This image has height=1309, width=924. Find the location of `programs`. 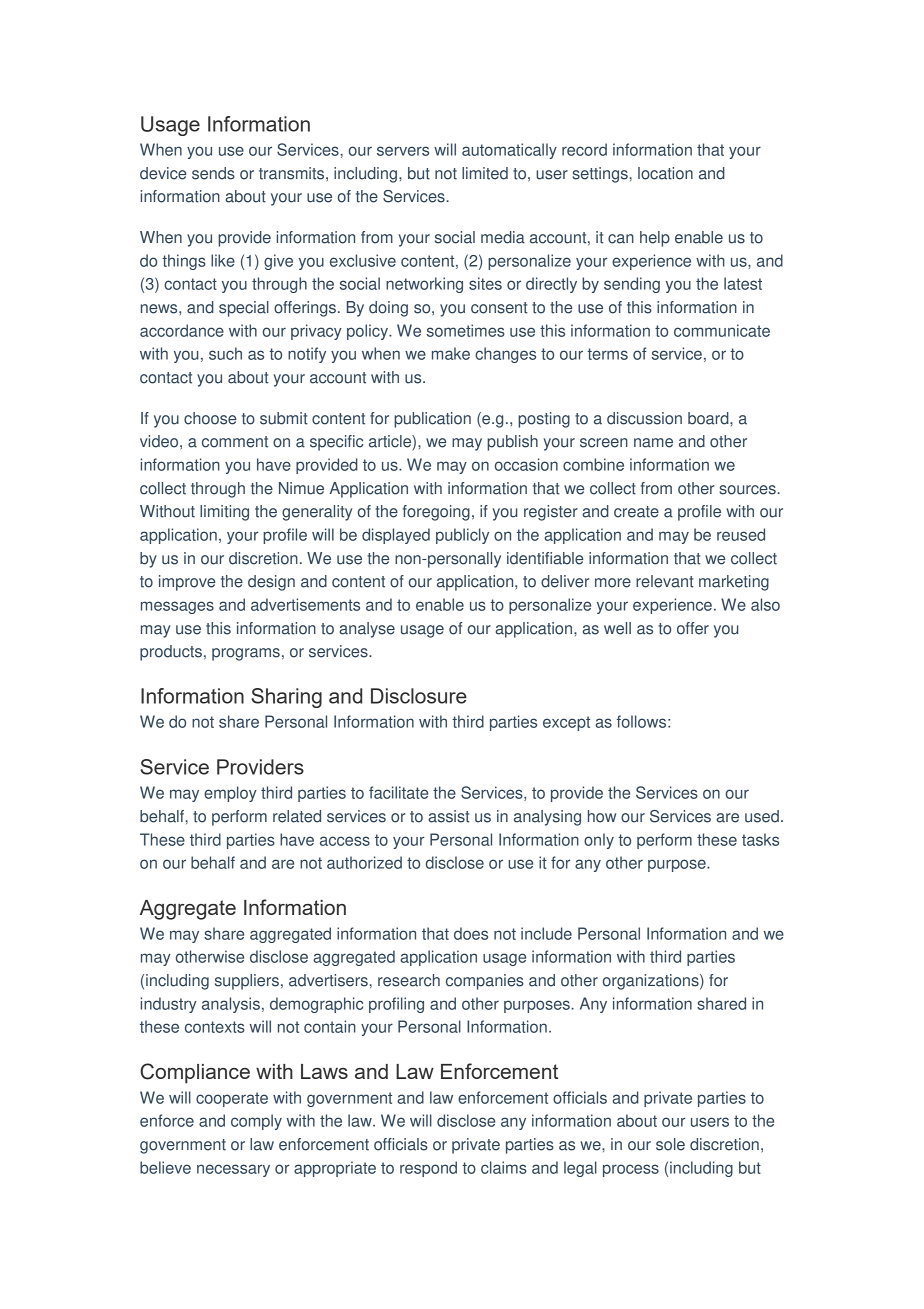

programs is located at coordinates (246, 654).
